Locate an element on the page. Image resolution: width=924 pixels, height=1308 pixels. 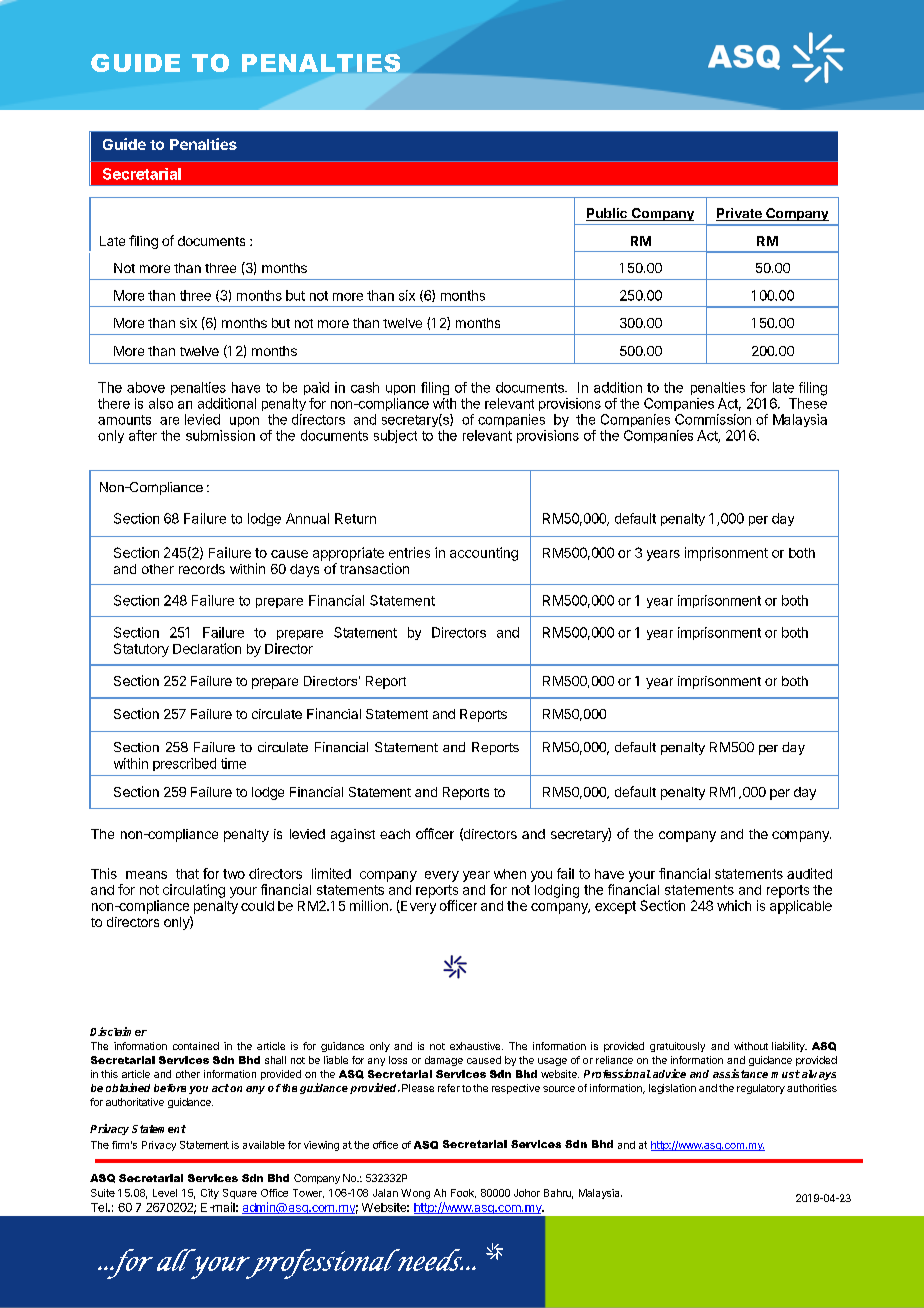
audited is located at coordinates (809, 873).
